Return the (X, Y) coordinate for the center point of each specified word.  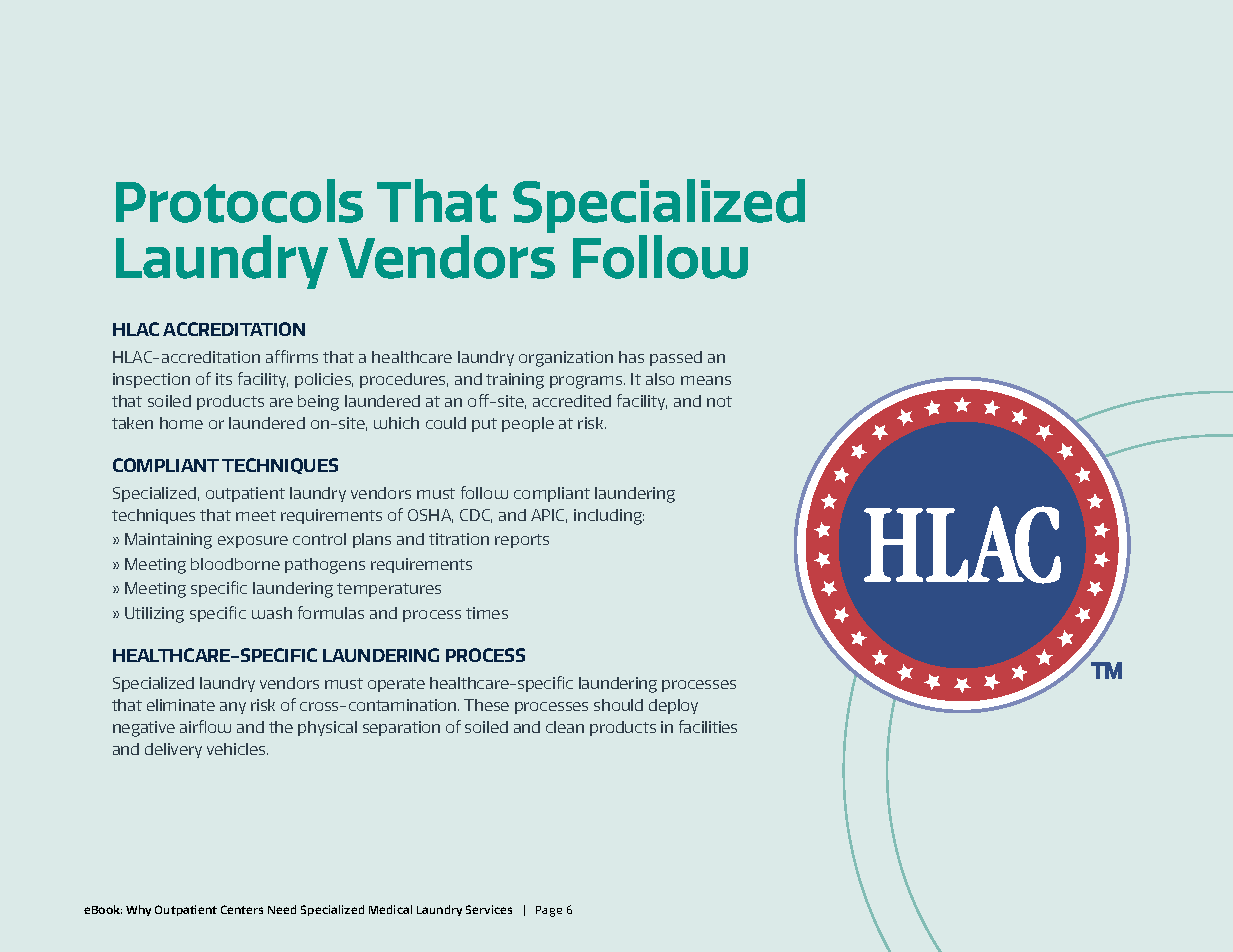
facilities (708, 726)
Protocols (239, 201)
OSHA (430, 516)
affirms (292, 356)
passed (676, 358)
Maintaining (168, 541)
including (609, 517)
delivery (173, 750)
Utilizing (154, 615)
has (631, 357)
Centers (242, 909)
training (515, 381)
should (618, 705)
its (224, 379)
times (487, 613)
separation (401, 728)
